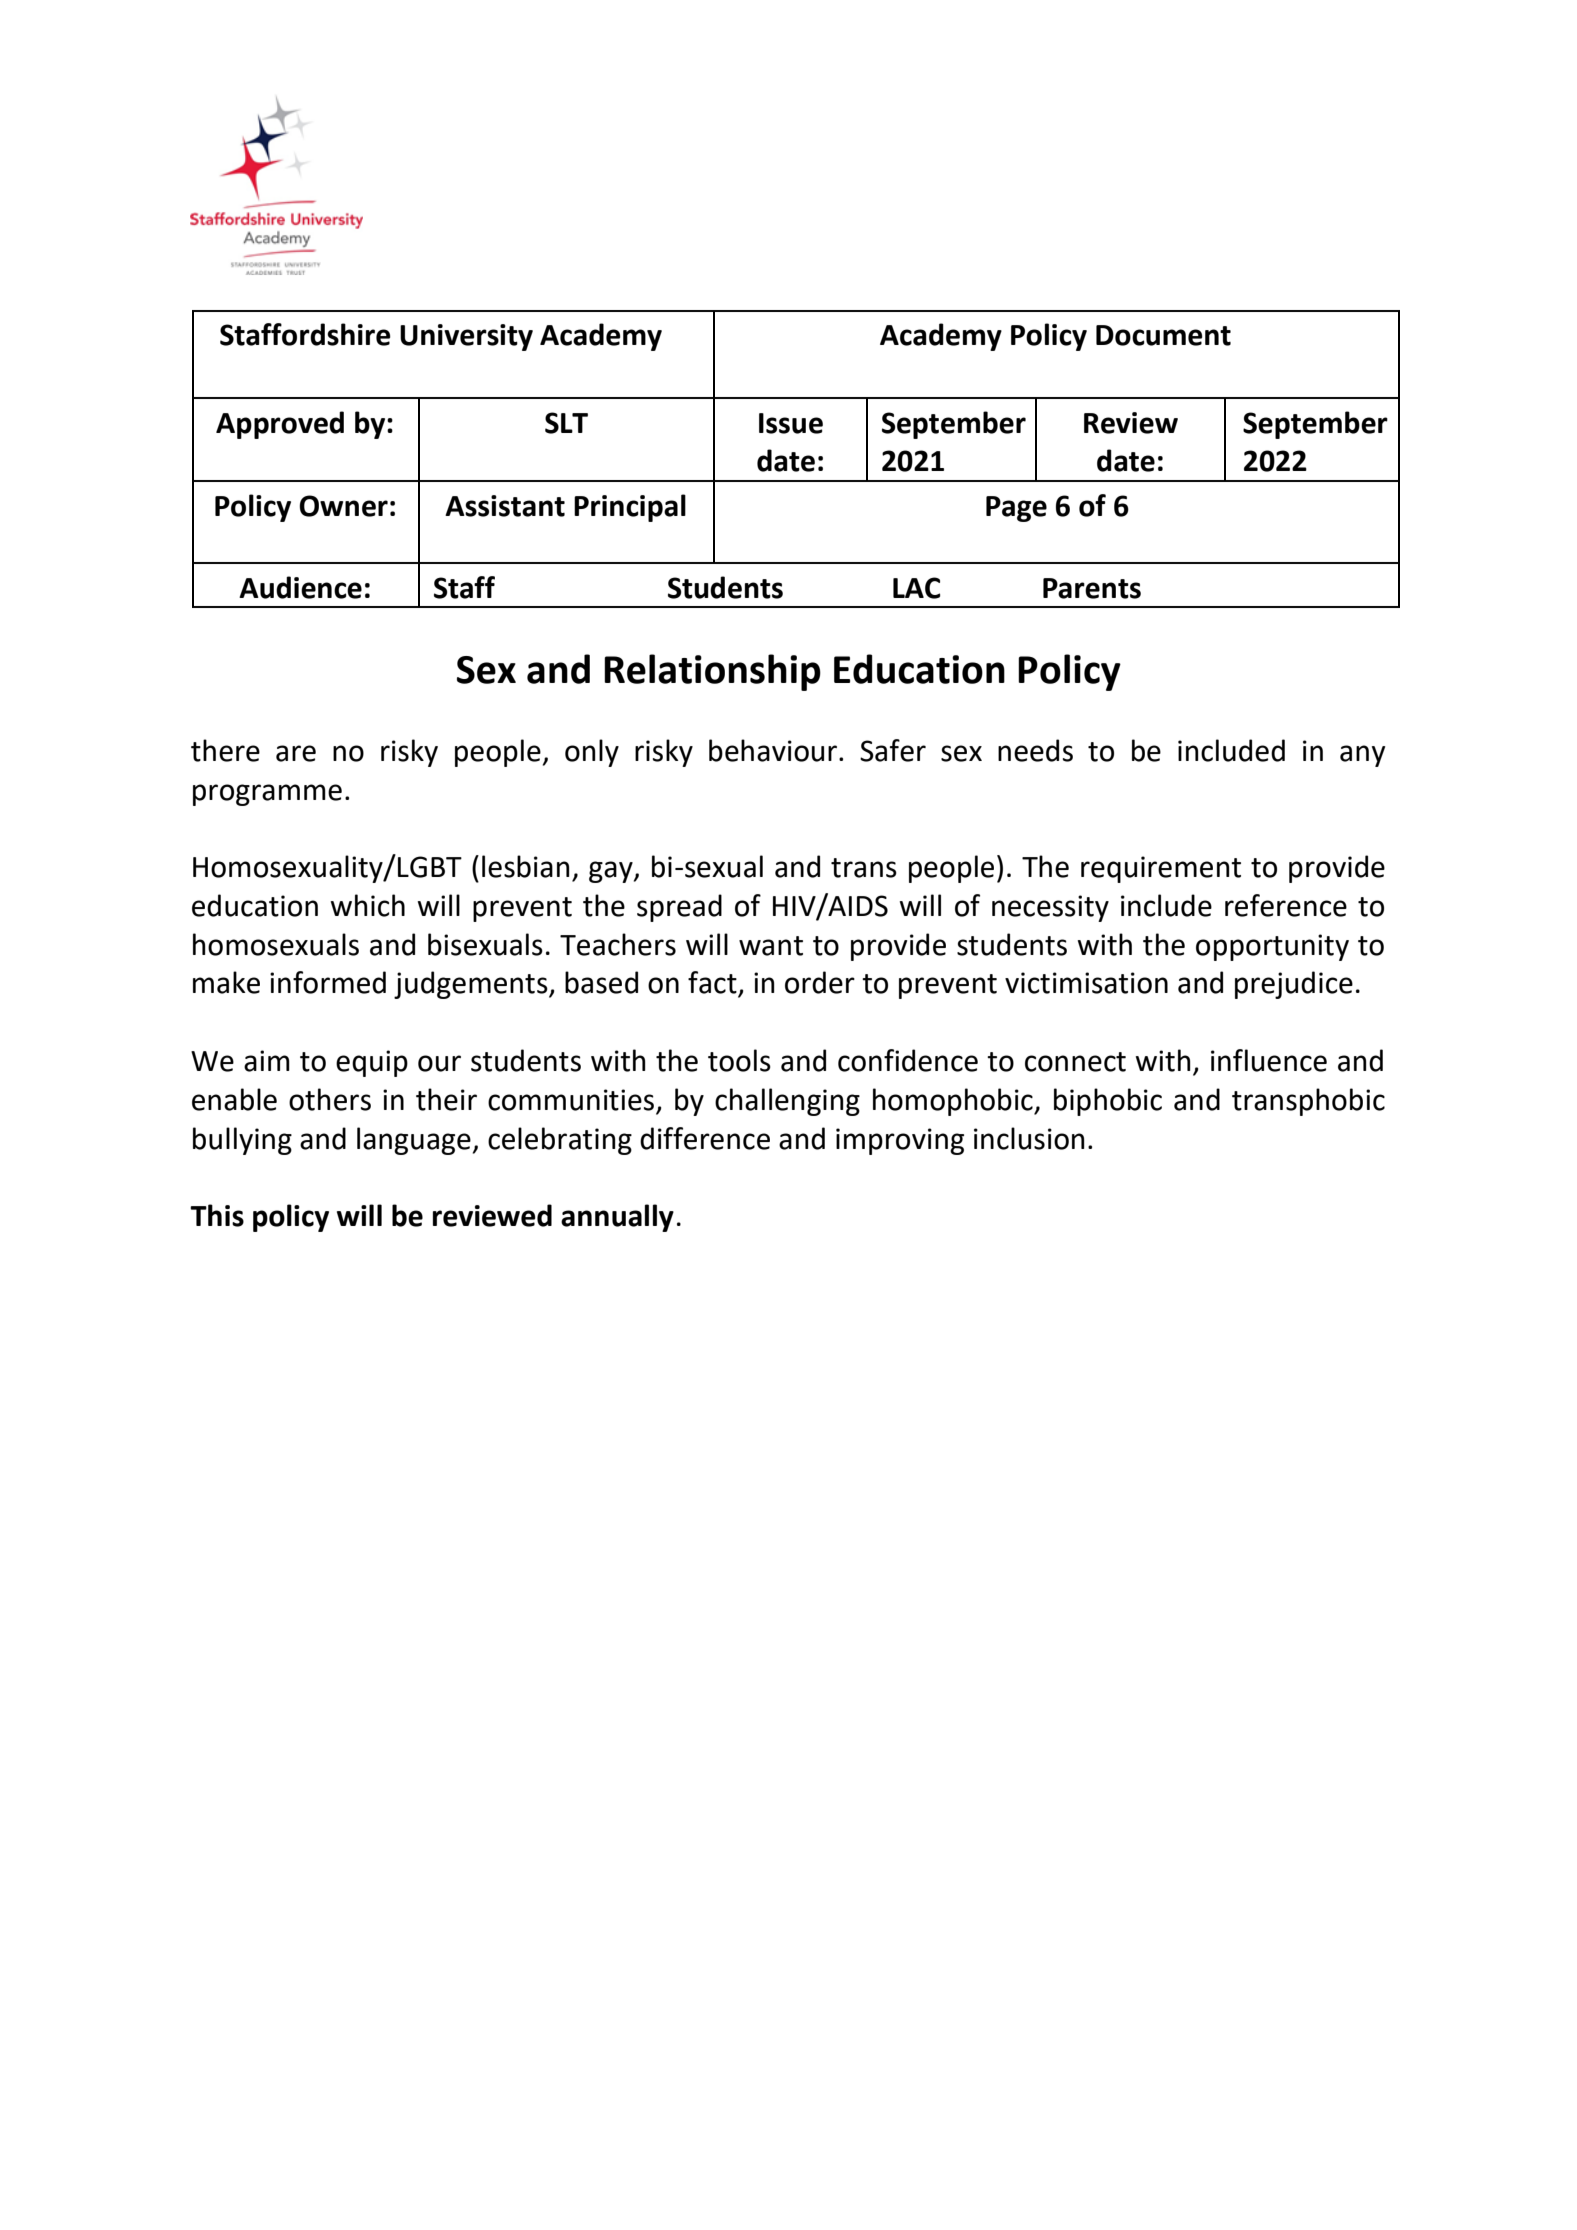 The height and width of the document is (2230, 1577). I want to click on reference, so click(1286, 905).
